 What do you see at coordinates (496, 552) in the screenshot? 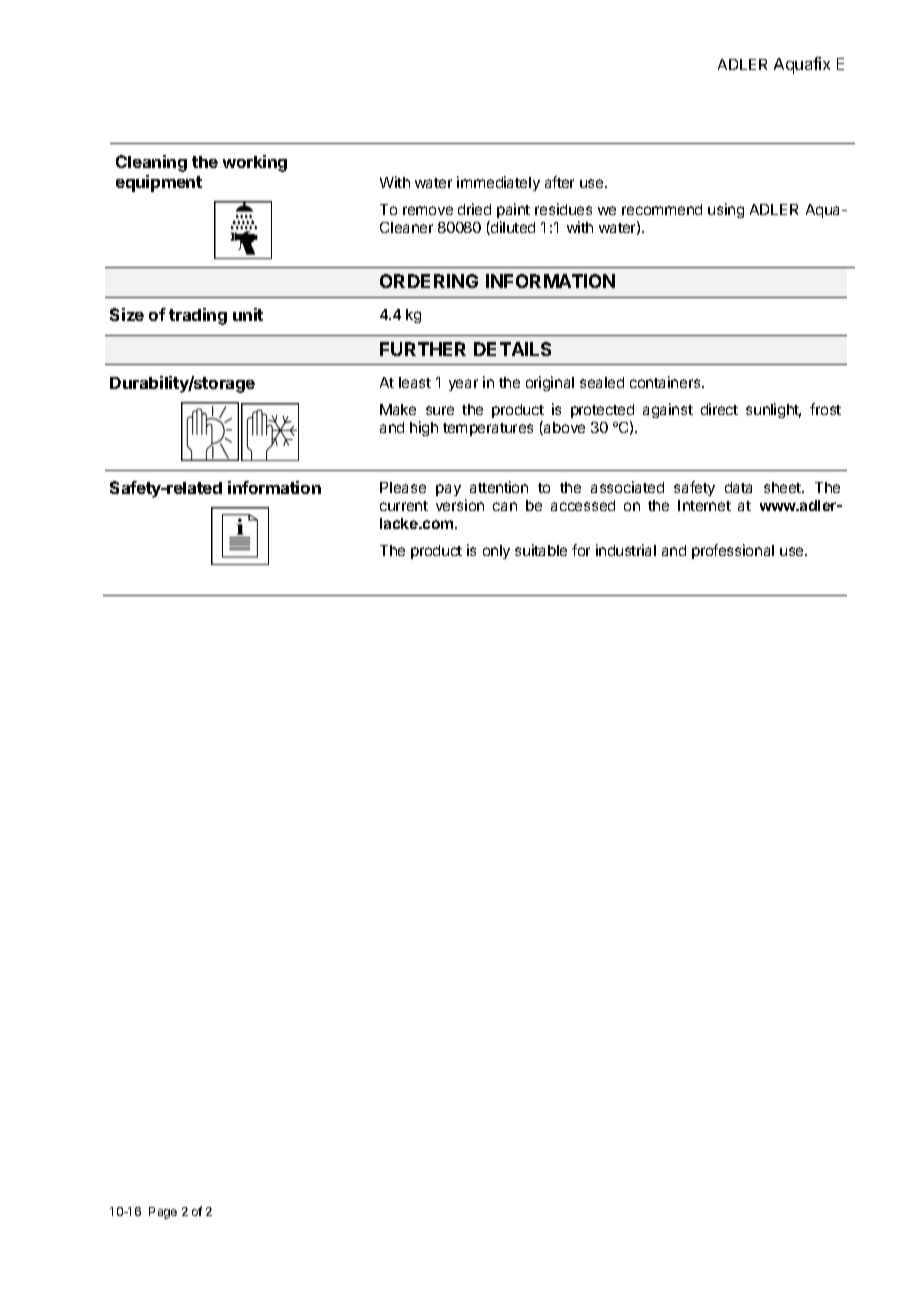
I see `only` at bounding box center [496, 552].
